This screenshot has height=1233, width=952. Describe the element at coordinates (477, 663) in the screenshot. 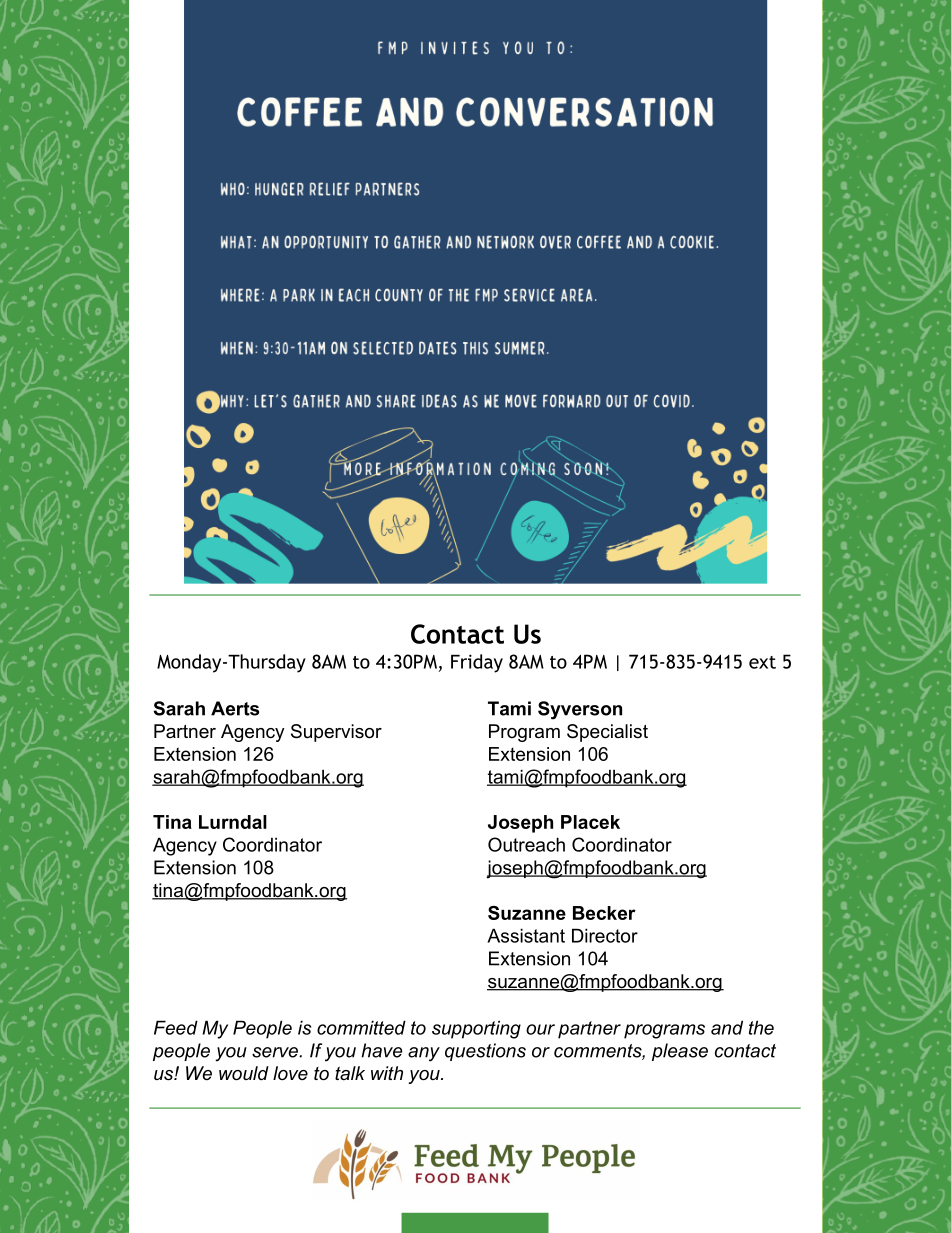

I see `Friday` at that location.
